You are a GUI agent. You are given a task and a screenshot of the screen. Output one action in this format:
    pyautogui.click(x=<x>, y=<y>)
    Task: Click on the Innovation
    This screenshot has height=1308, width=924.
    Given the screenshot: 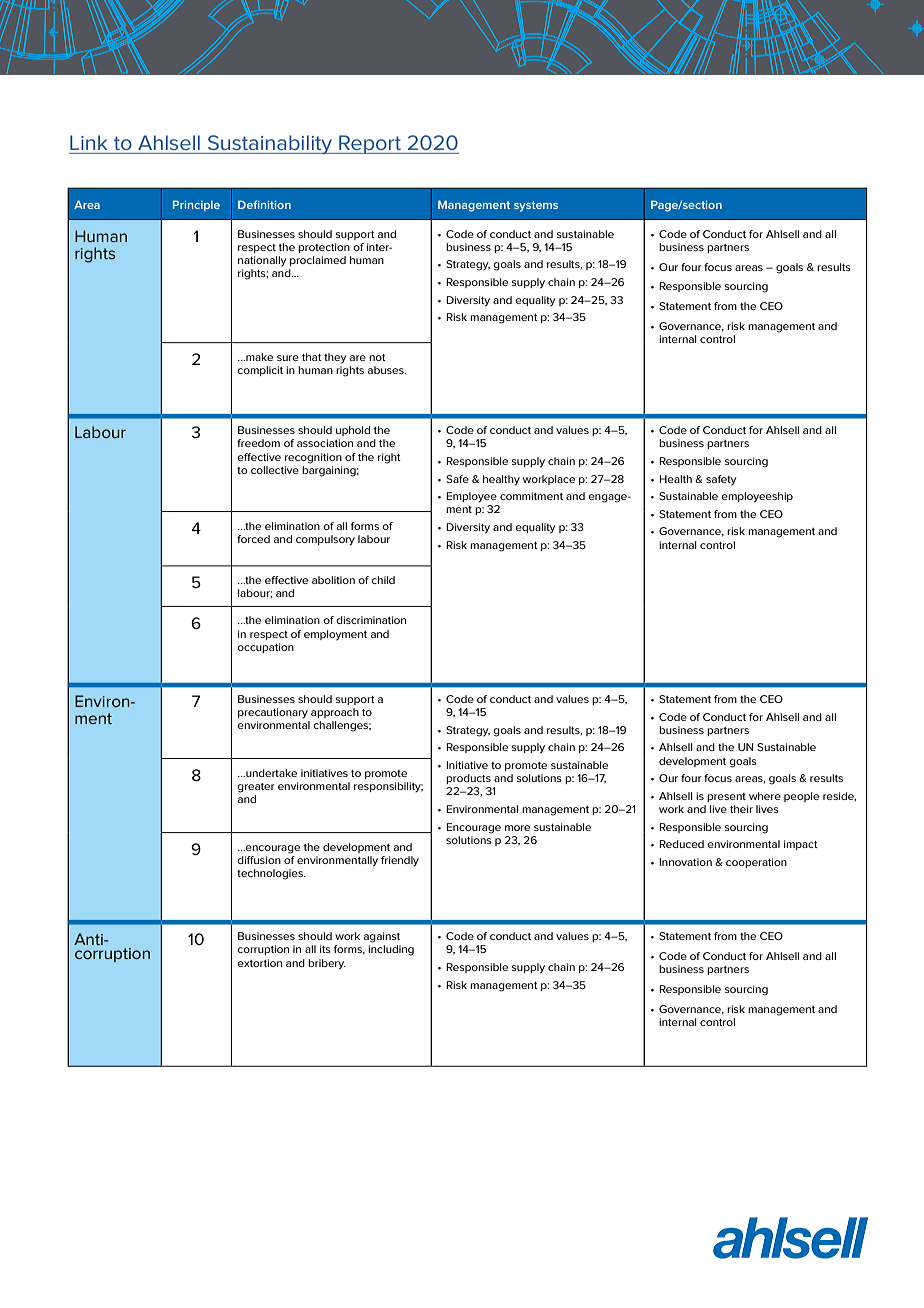 What is the action you would take?
    pyautogui.click(x=685, y=862)
